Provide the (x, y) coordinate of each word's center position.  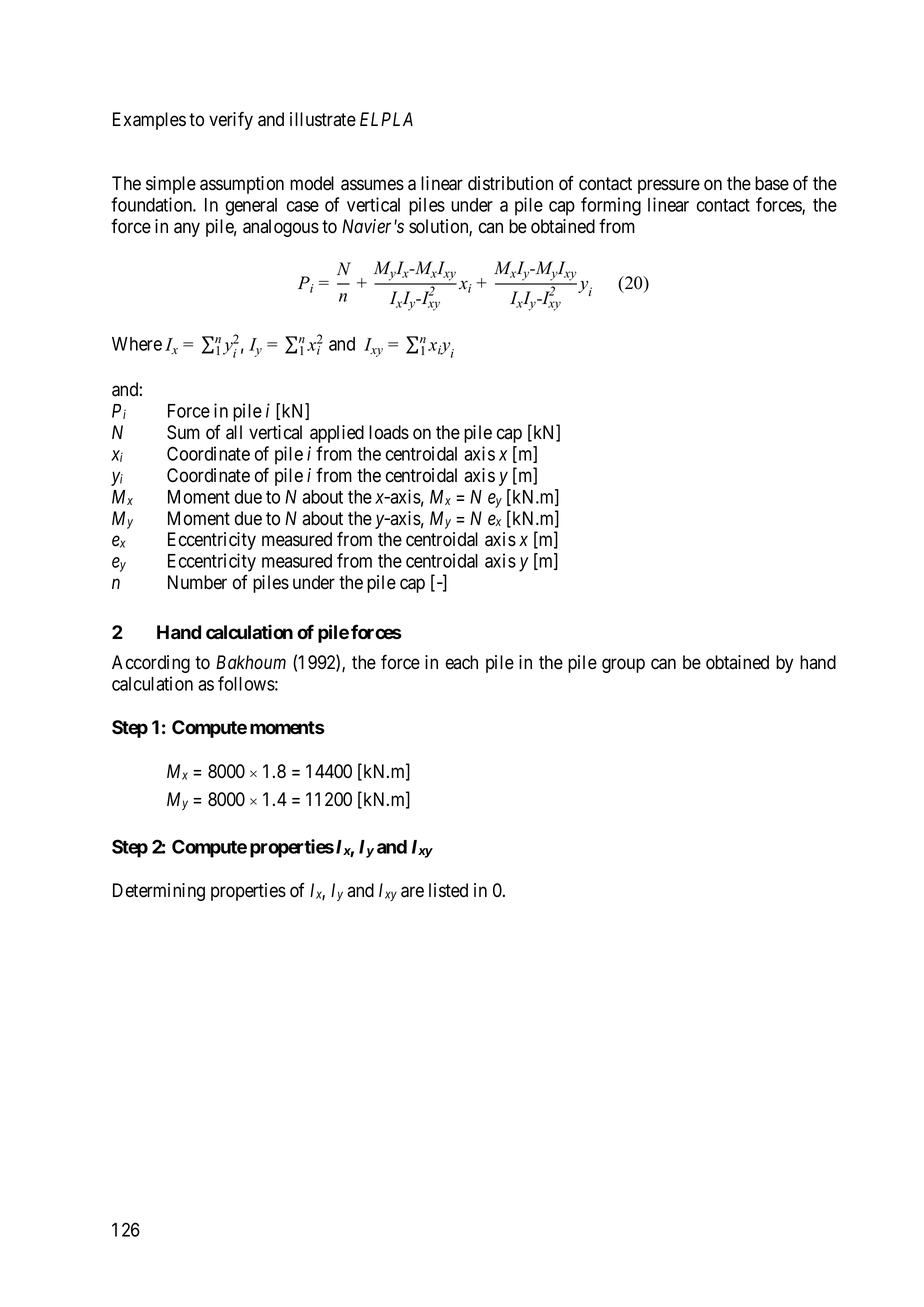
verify (231, 121)
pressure (669, 186)
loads (389, 432)
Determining (159, 892)
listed (448, 890)
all (234, 432)
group (623, 665)
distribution (510, 183)
